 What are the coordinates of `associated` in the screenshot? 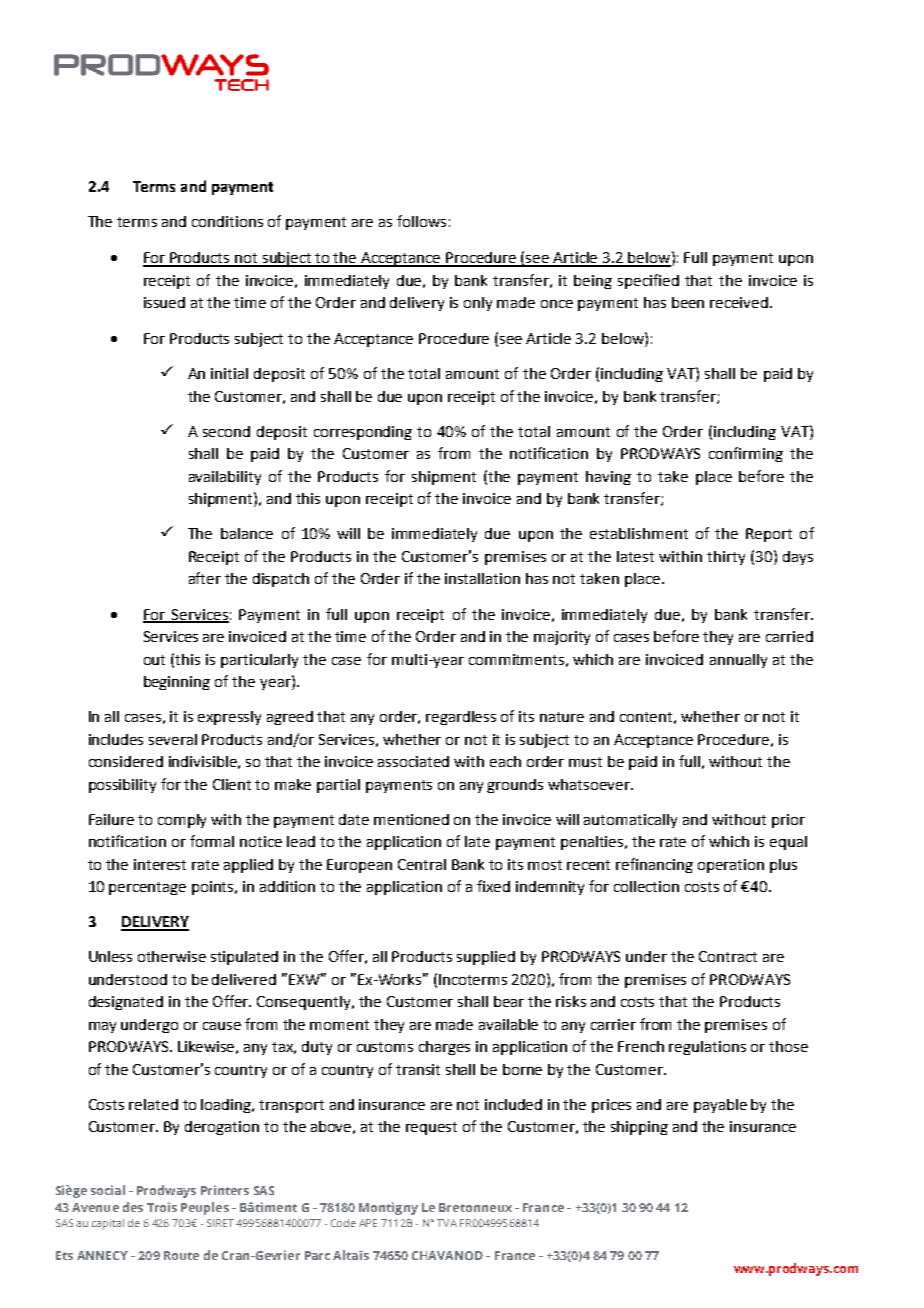 It's located at (413, 761).
